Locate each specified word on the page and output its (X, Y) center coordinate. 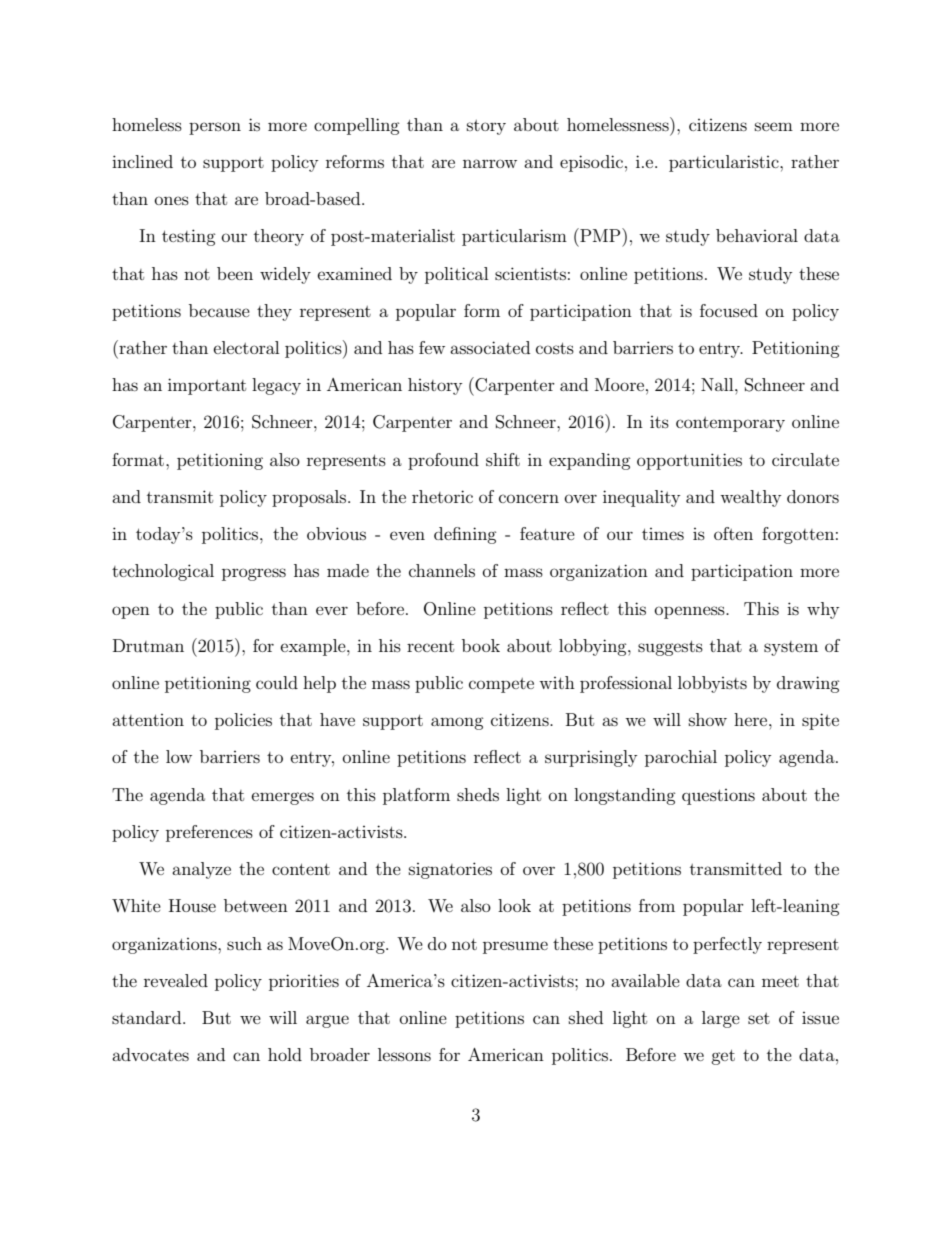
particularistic (725, 163)
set (759, 1018)
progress (254, 574)
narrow (490, 163)
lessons (404, 1054)
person (215, 128)
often (733, 533)
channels (442, 570)
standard (148, 1017)
